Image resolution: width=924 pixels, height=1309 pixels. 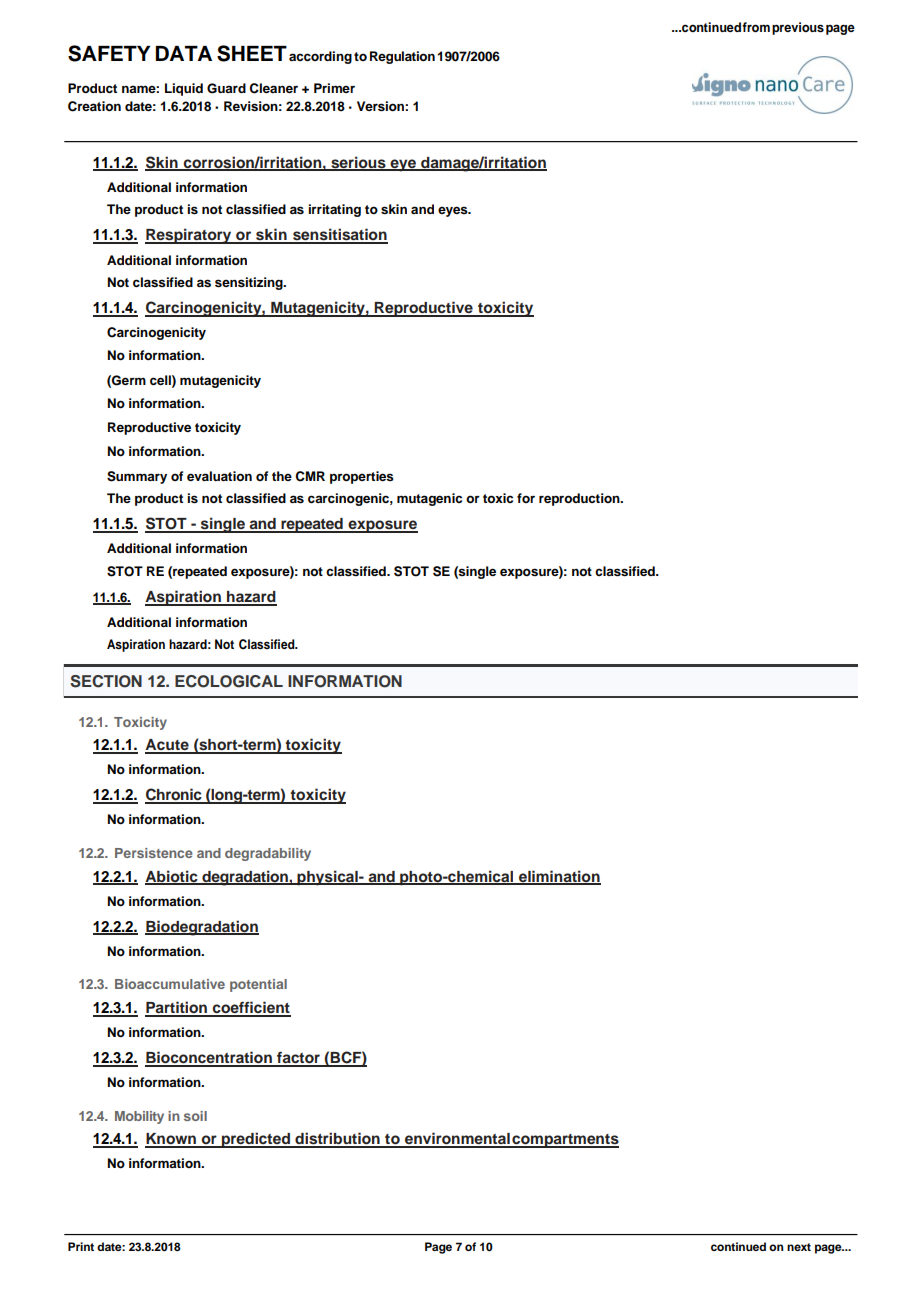 What do you see at coordinates (106, 681) in the document?
I see `SECTION` at bounding box center [106, 681].
